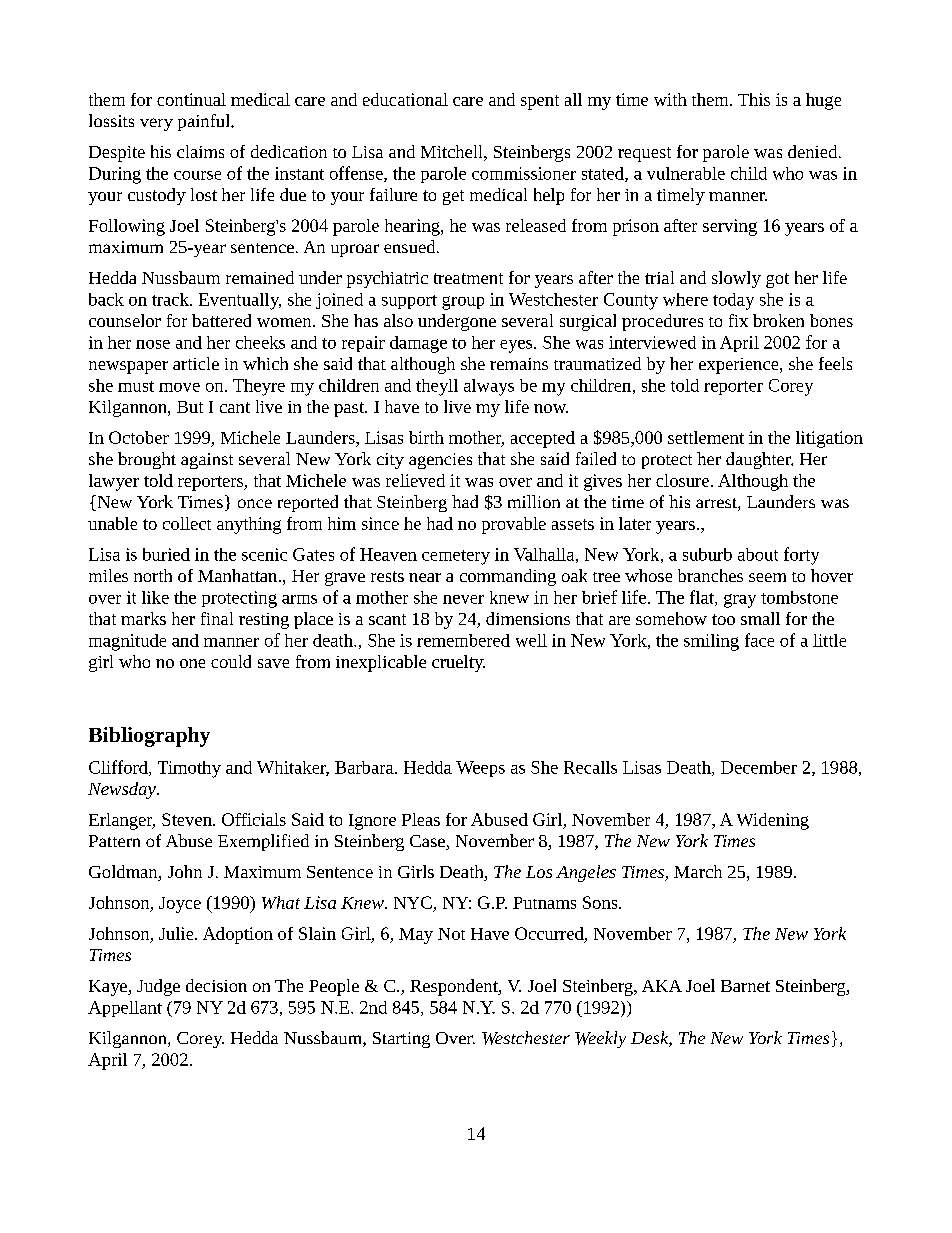 The width and height of the document is (952, 1233). What do you see at coordinates (745, 986) in the document?
I see `Barnet` at bounding box center [745, 986].
